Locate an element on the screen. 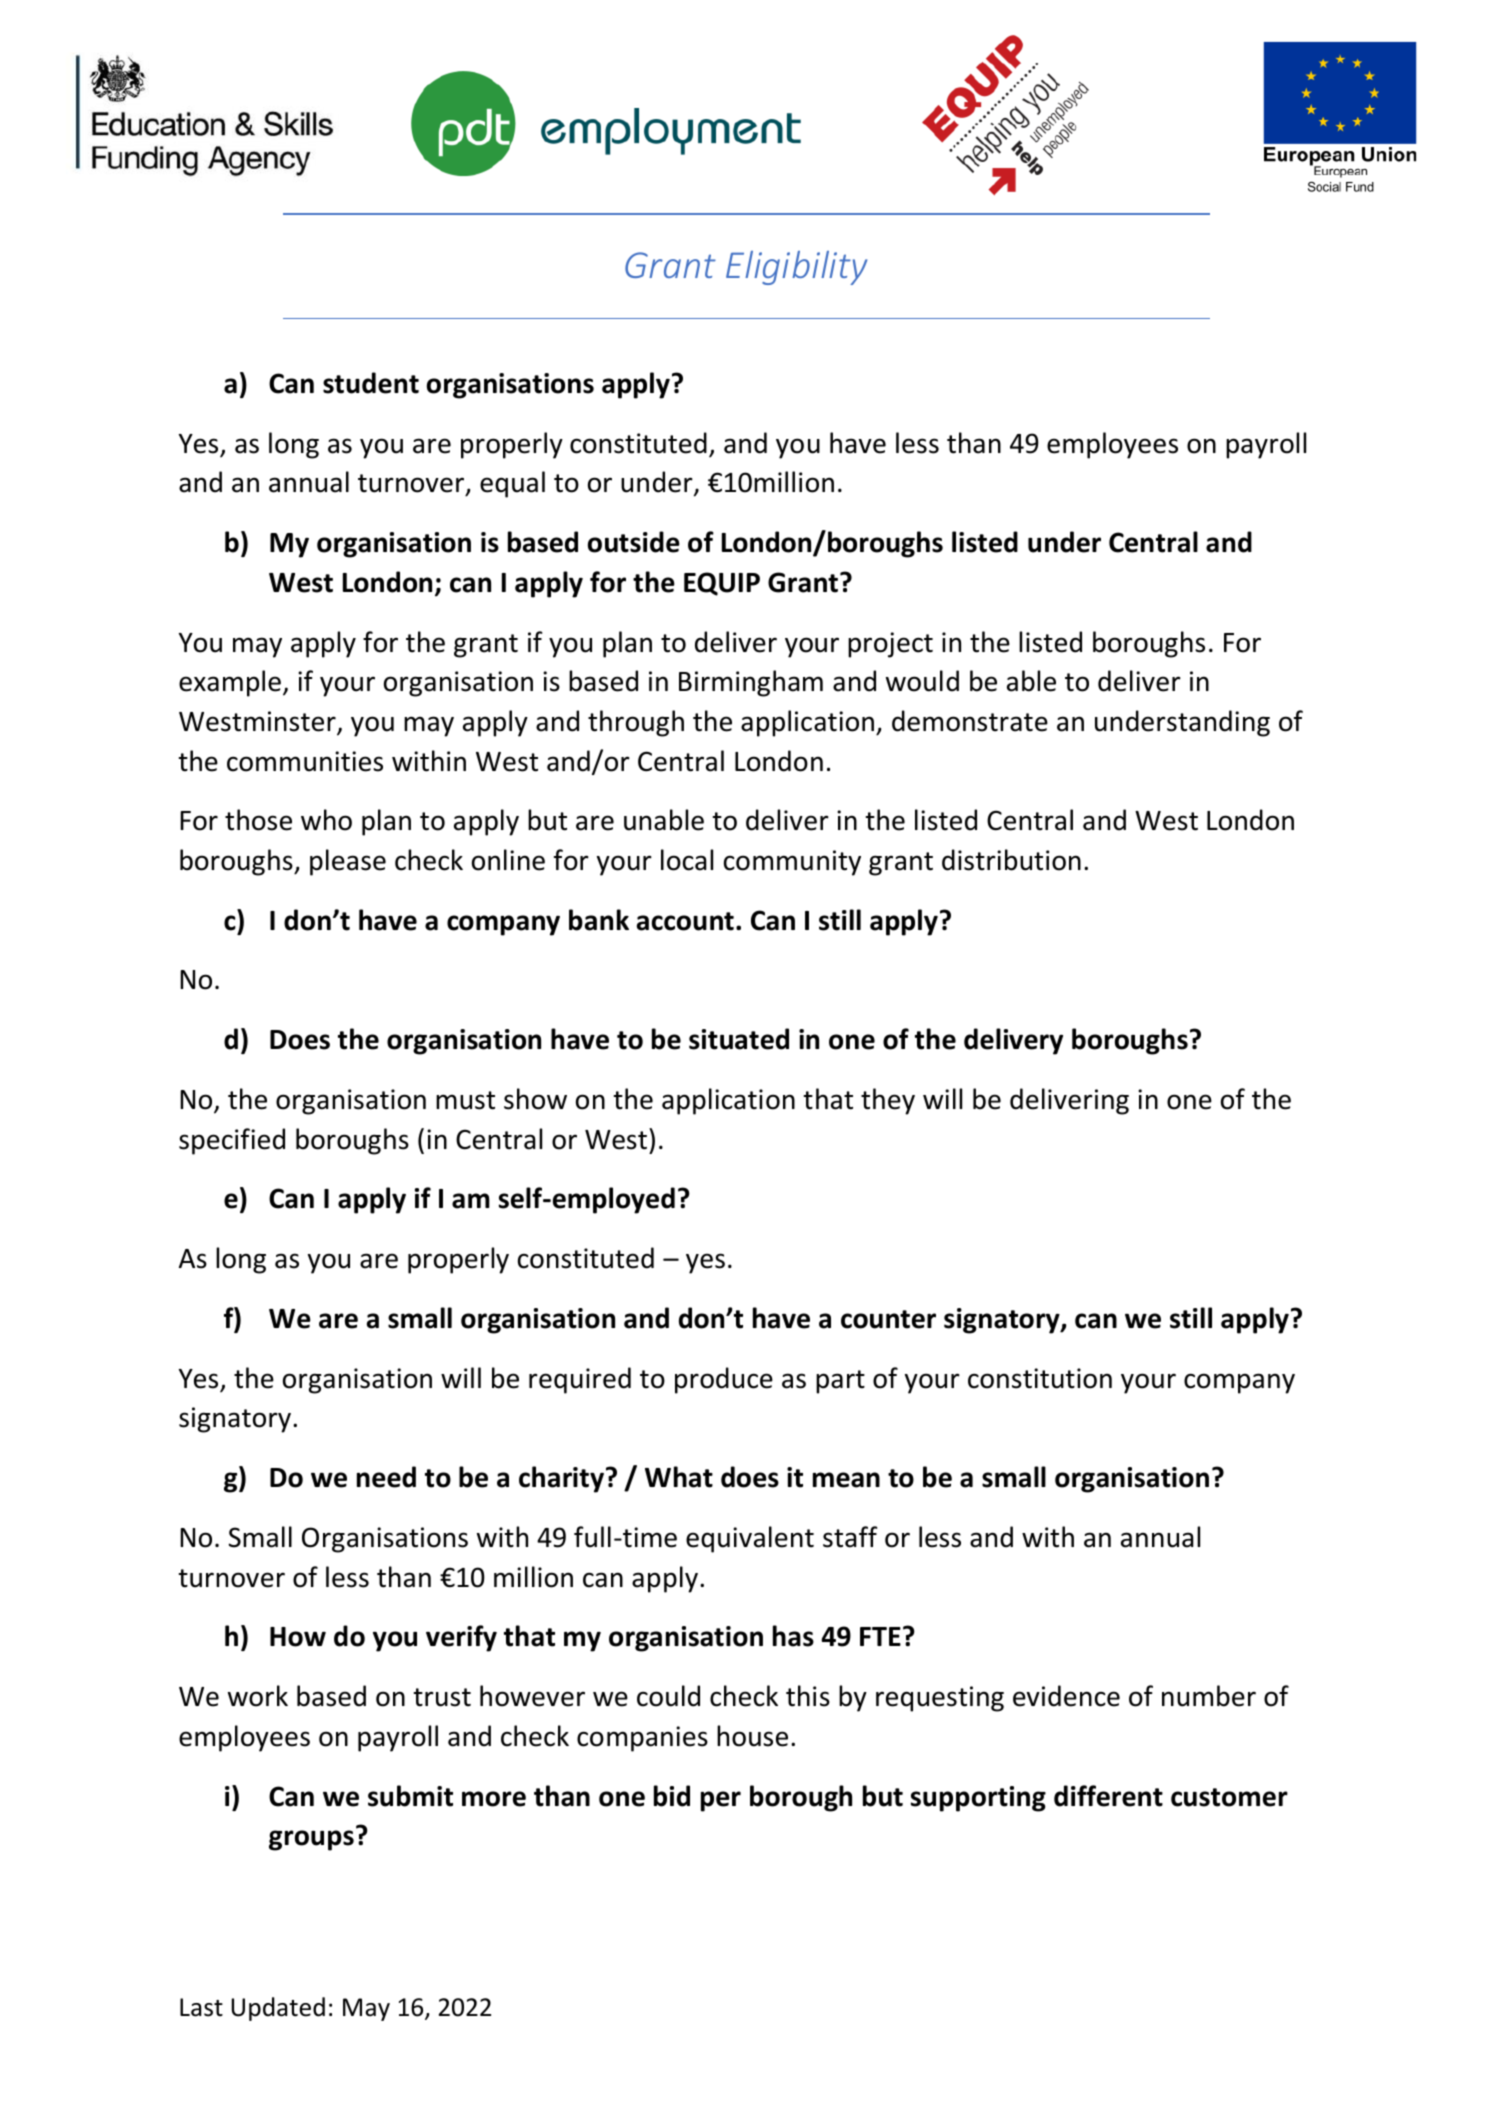  please is located at coordinates (348, 862).
